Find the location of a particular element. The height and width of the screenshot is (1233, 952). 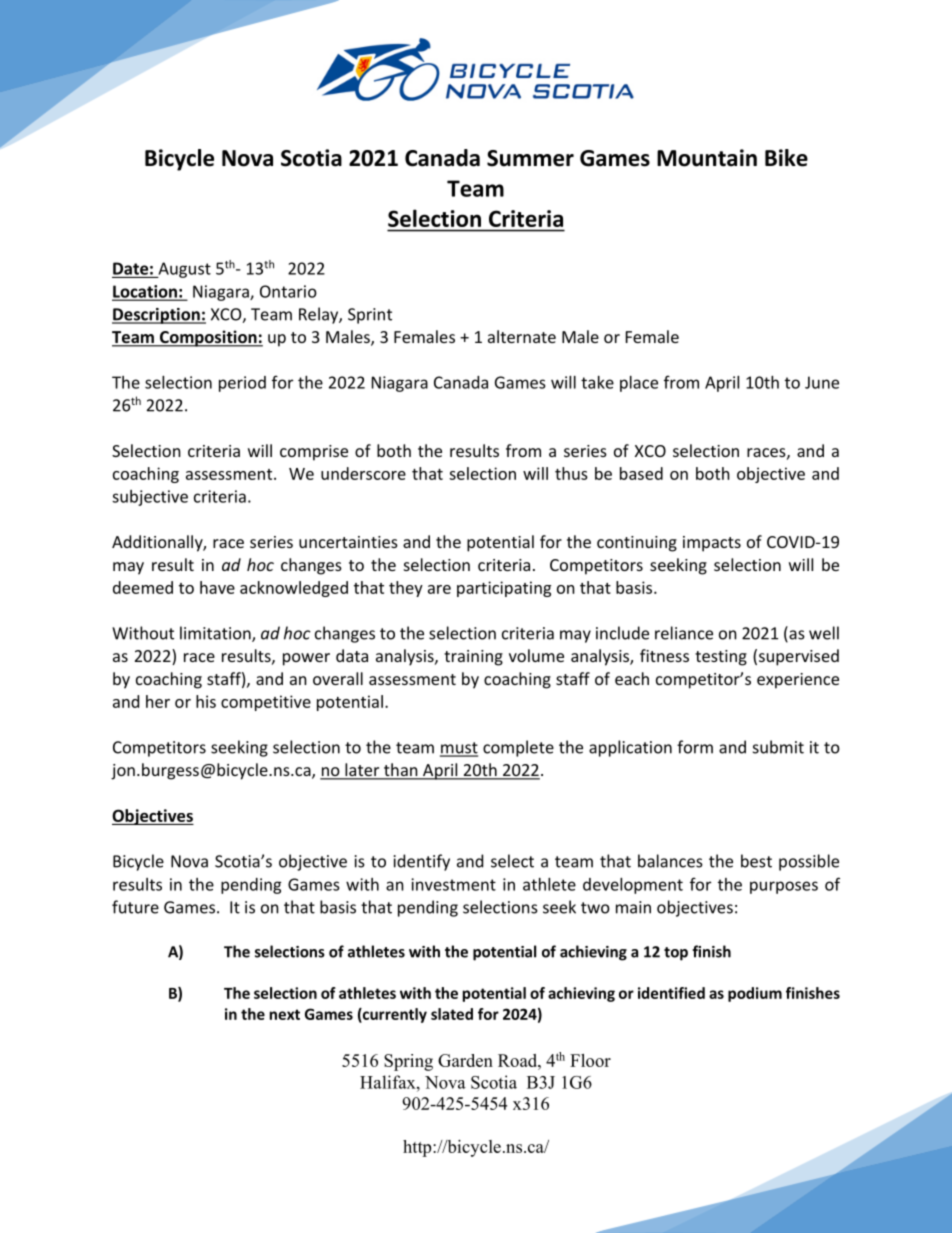

Summer is located at coordinates (530, 158).
